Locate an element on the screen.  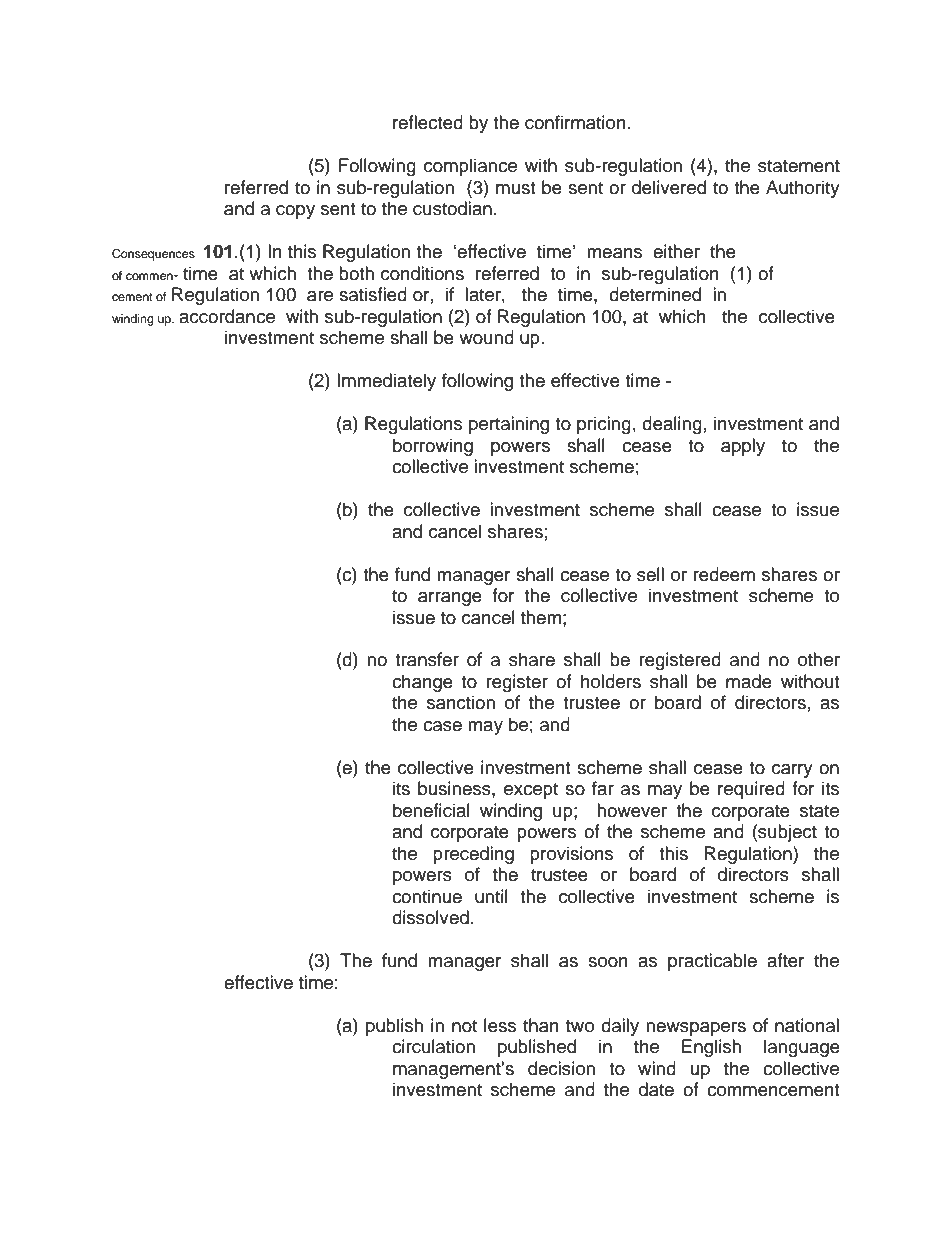
transfer is located at coordinates (427, 659).
